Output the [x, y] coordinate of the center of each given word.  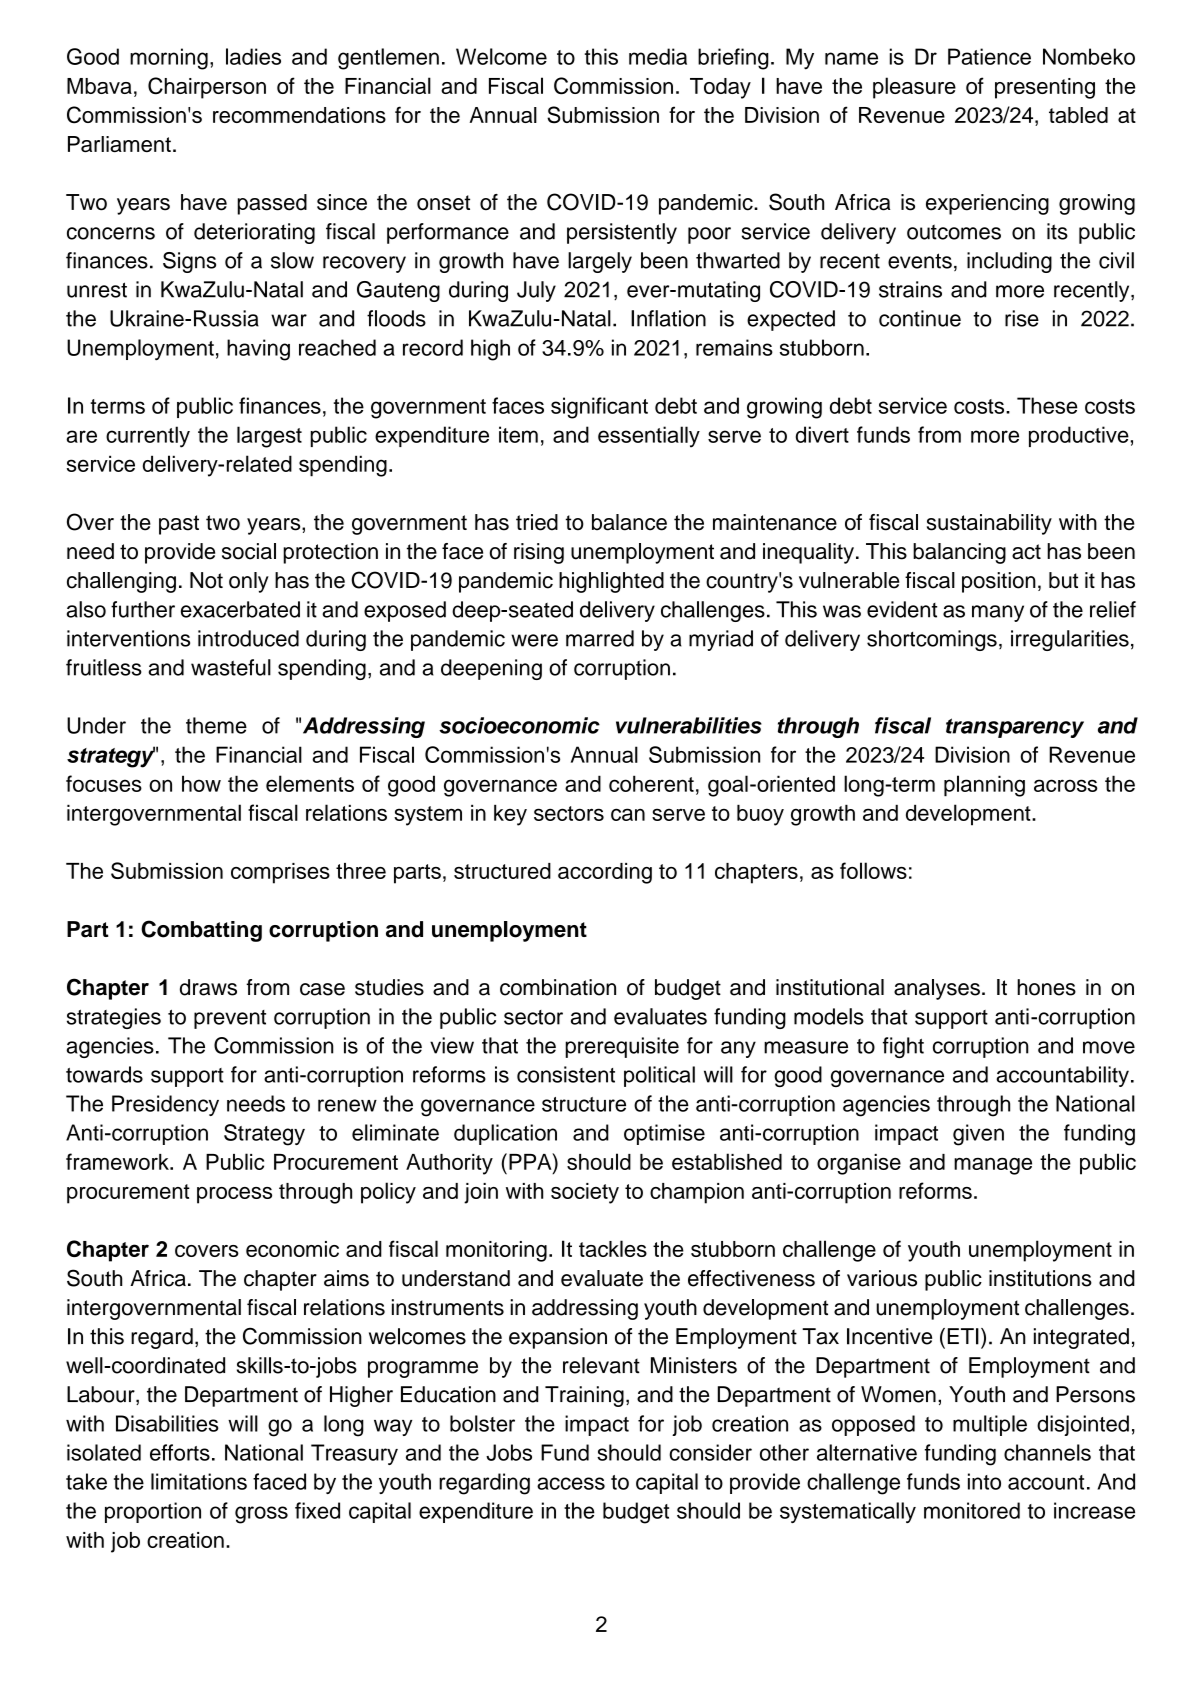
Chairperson [207, 88]
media [658, 56]
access [571, 1483]
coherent [651, 783]
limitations [199, 1481]
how [201, 783]
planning [984, 786]
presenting [1045, 88]
